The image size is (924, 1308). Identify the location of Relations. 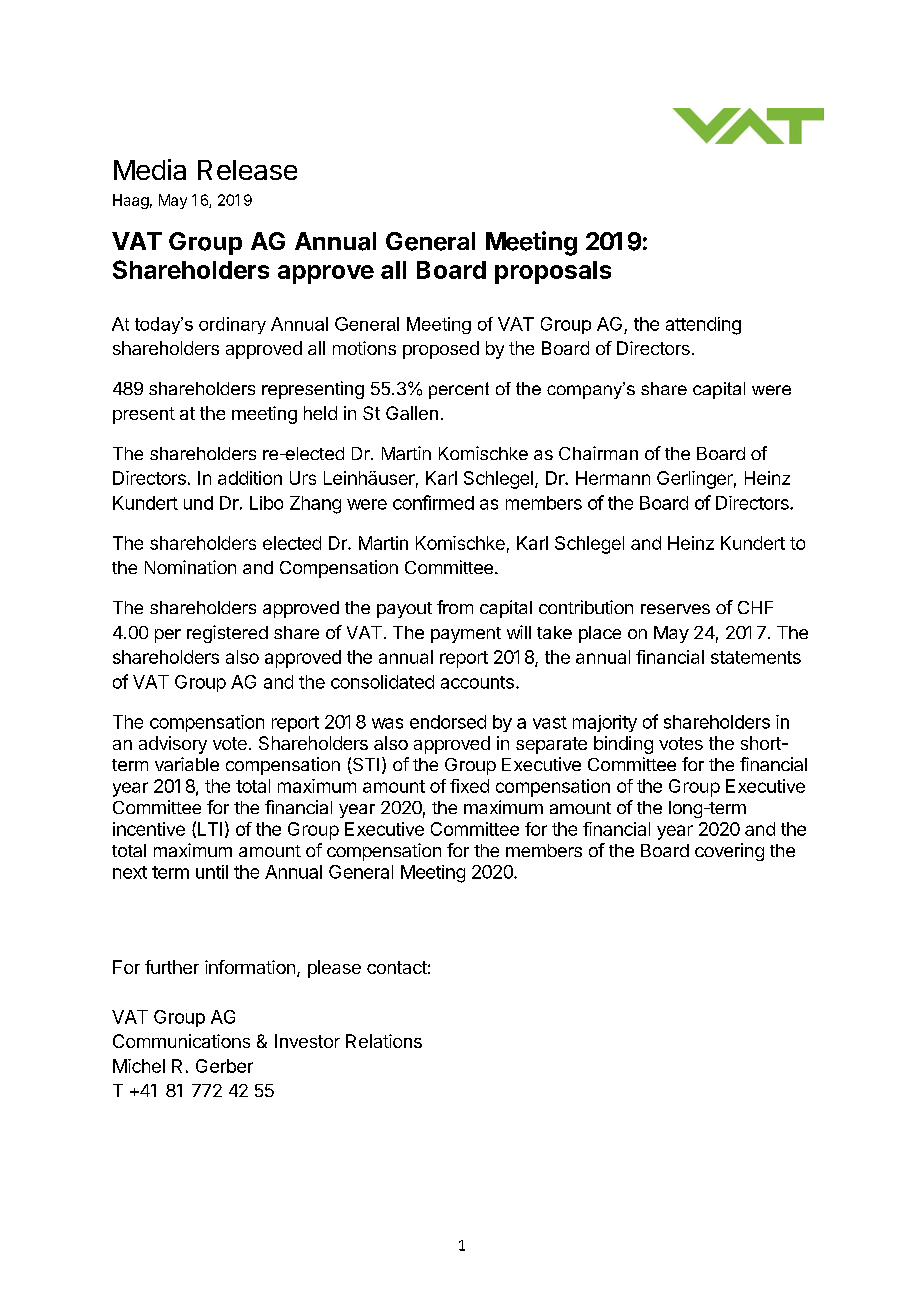
(384, 1041).
